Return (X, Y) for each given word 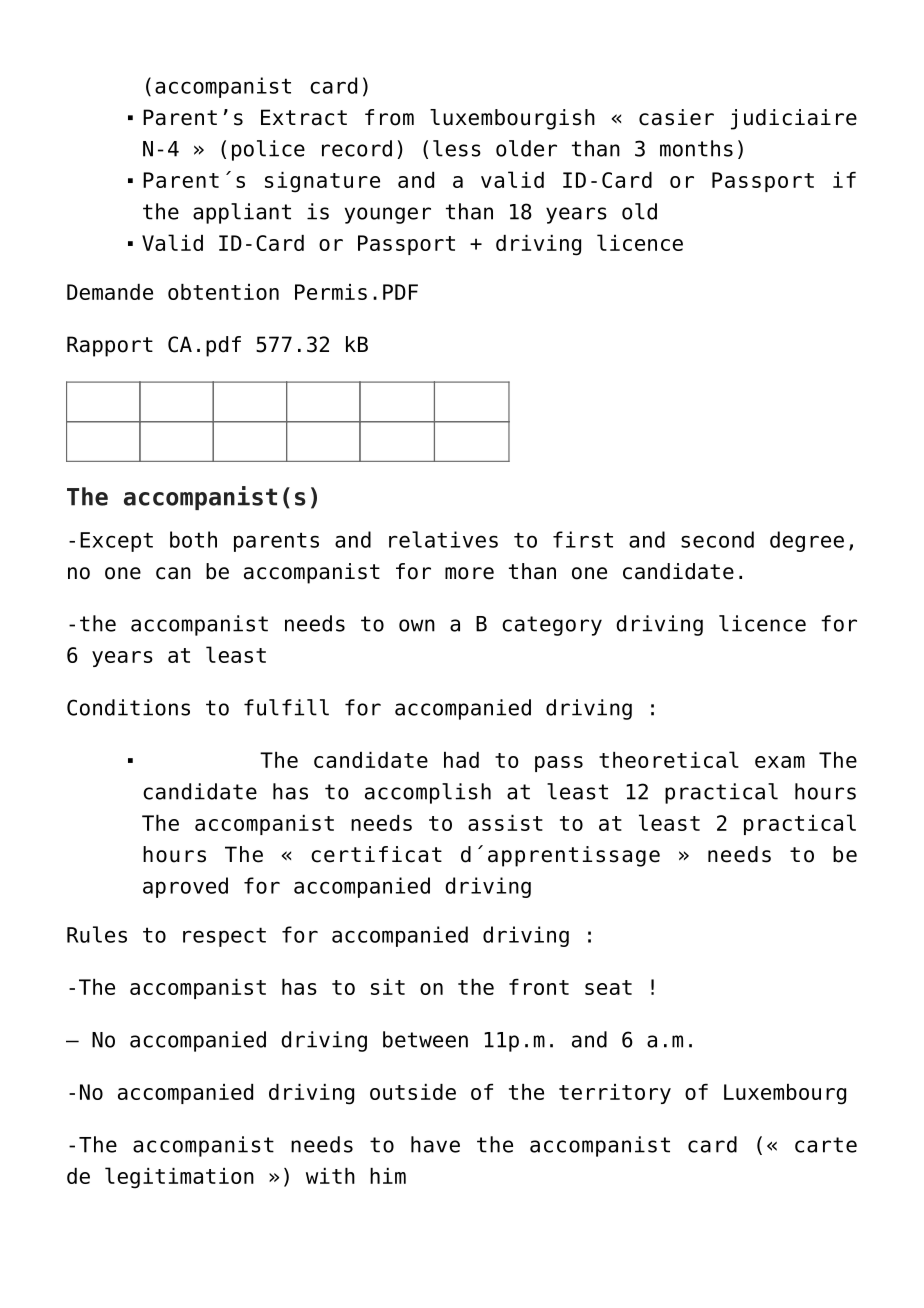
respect (224, 937)
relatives (443, 539)
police (268, 150)
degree (807, 541)
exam (780, 762)
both (193, 539)
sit (388, 987)
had (461, 760)
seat (608, 987)
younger (388, 215)
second (717, 539)
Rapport (110, 346)
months (696, 148)
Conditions (128, 707)
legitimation (179, 1178)
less (457, 148)
